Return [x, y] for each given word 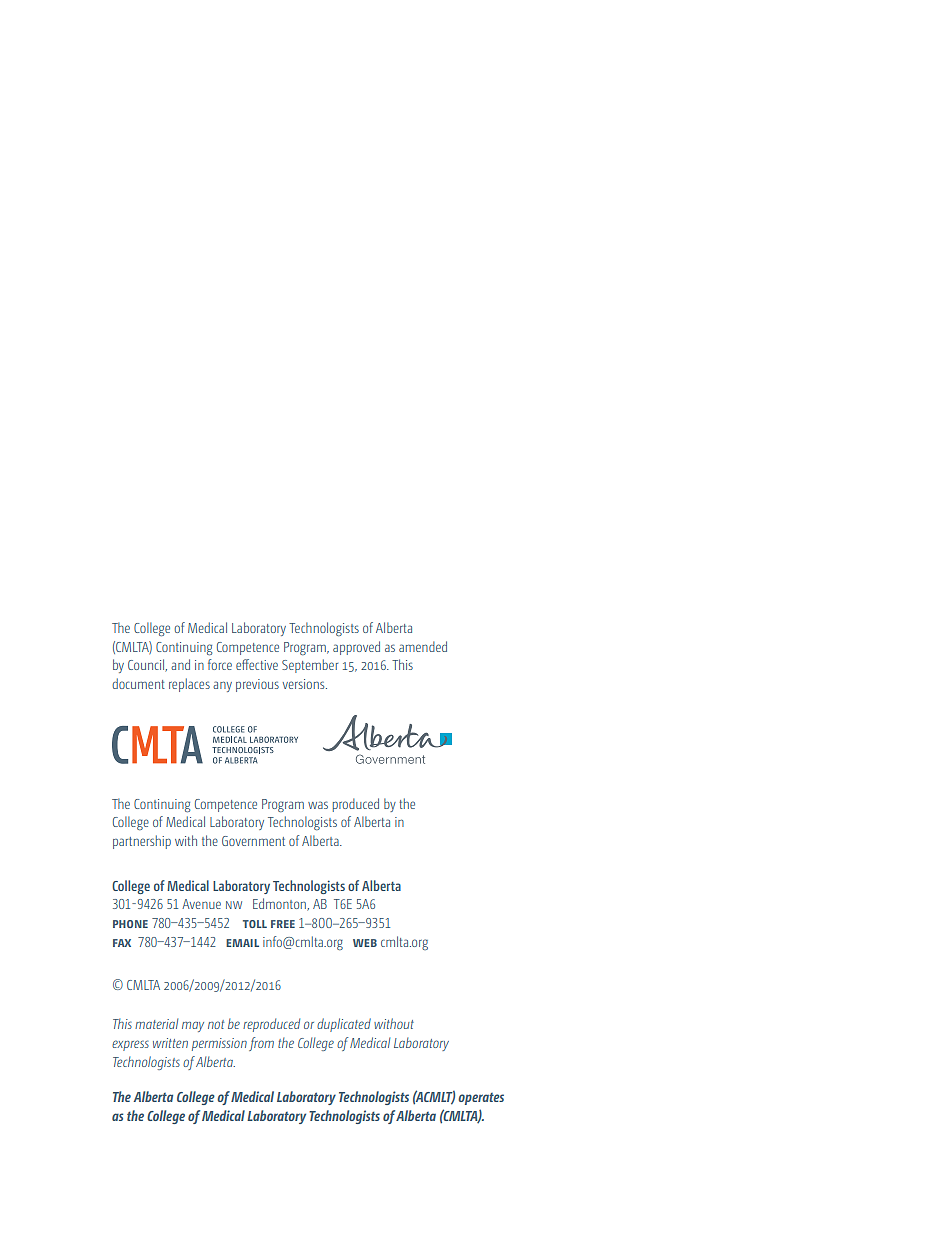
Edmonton [280, 904]
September [310, 666]
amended [423, 646]
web [365, 943]
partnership [142, 842]
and [180, 664]
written [170, 1043]
